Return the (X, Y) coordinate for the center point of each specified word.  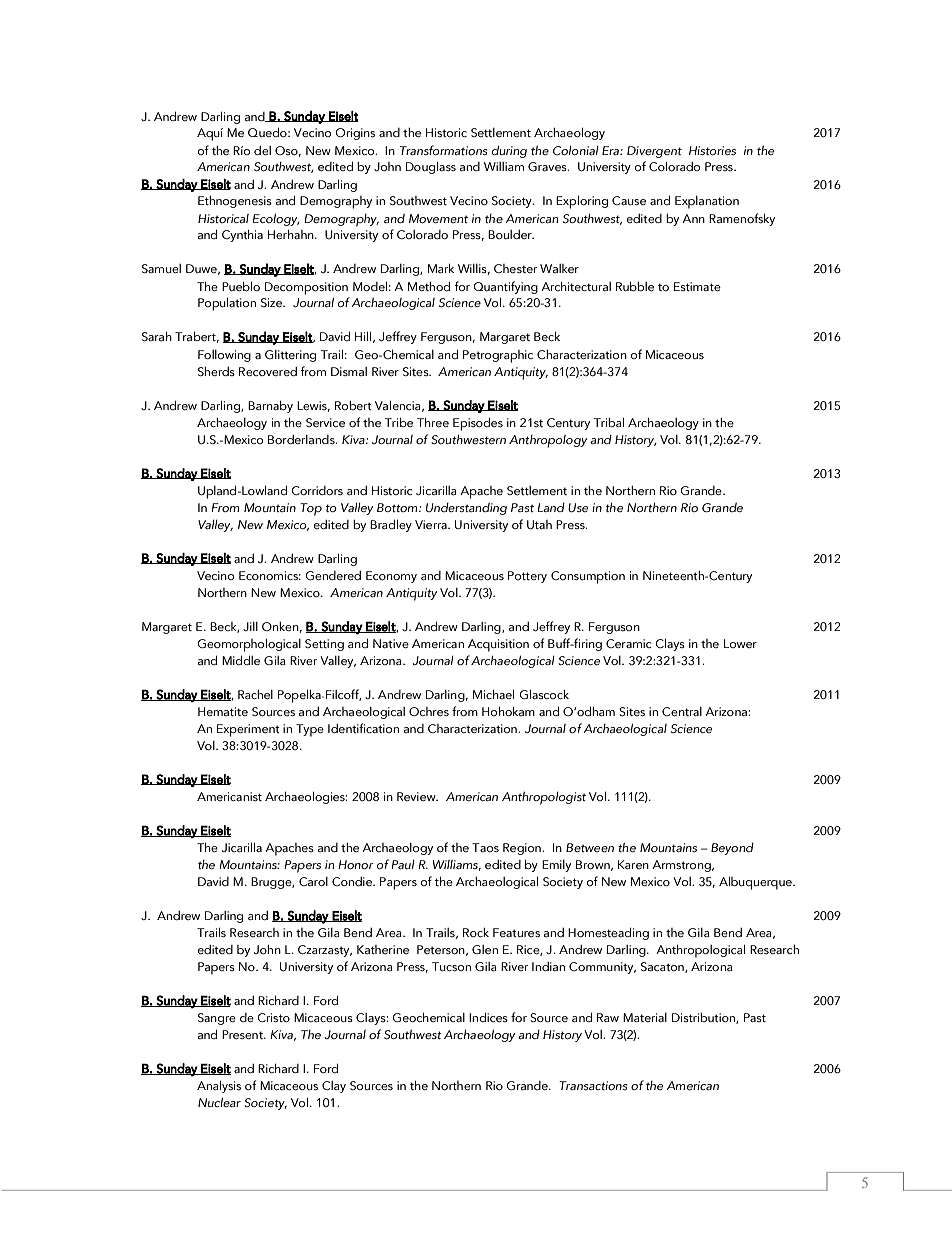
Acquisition (498, 645)
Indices (488, 1017)
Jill (250, 626)
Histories (712, 150)
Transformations (443, 150)
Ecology (276, 220)
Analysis (219, 1087)
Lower (740, 643)
